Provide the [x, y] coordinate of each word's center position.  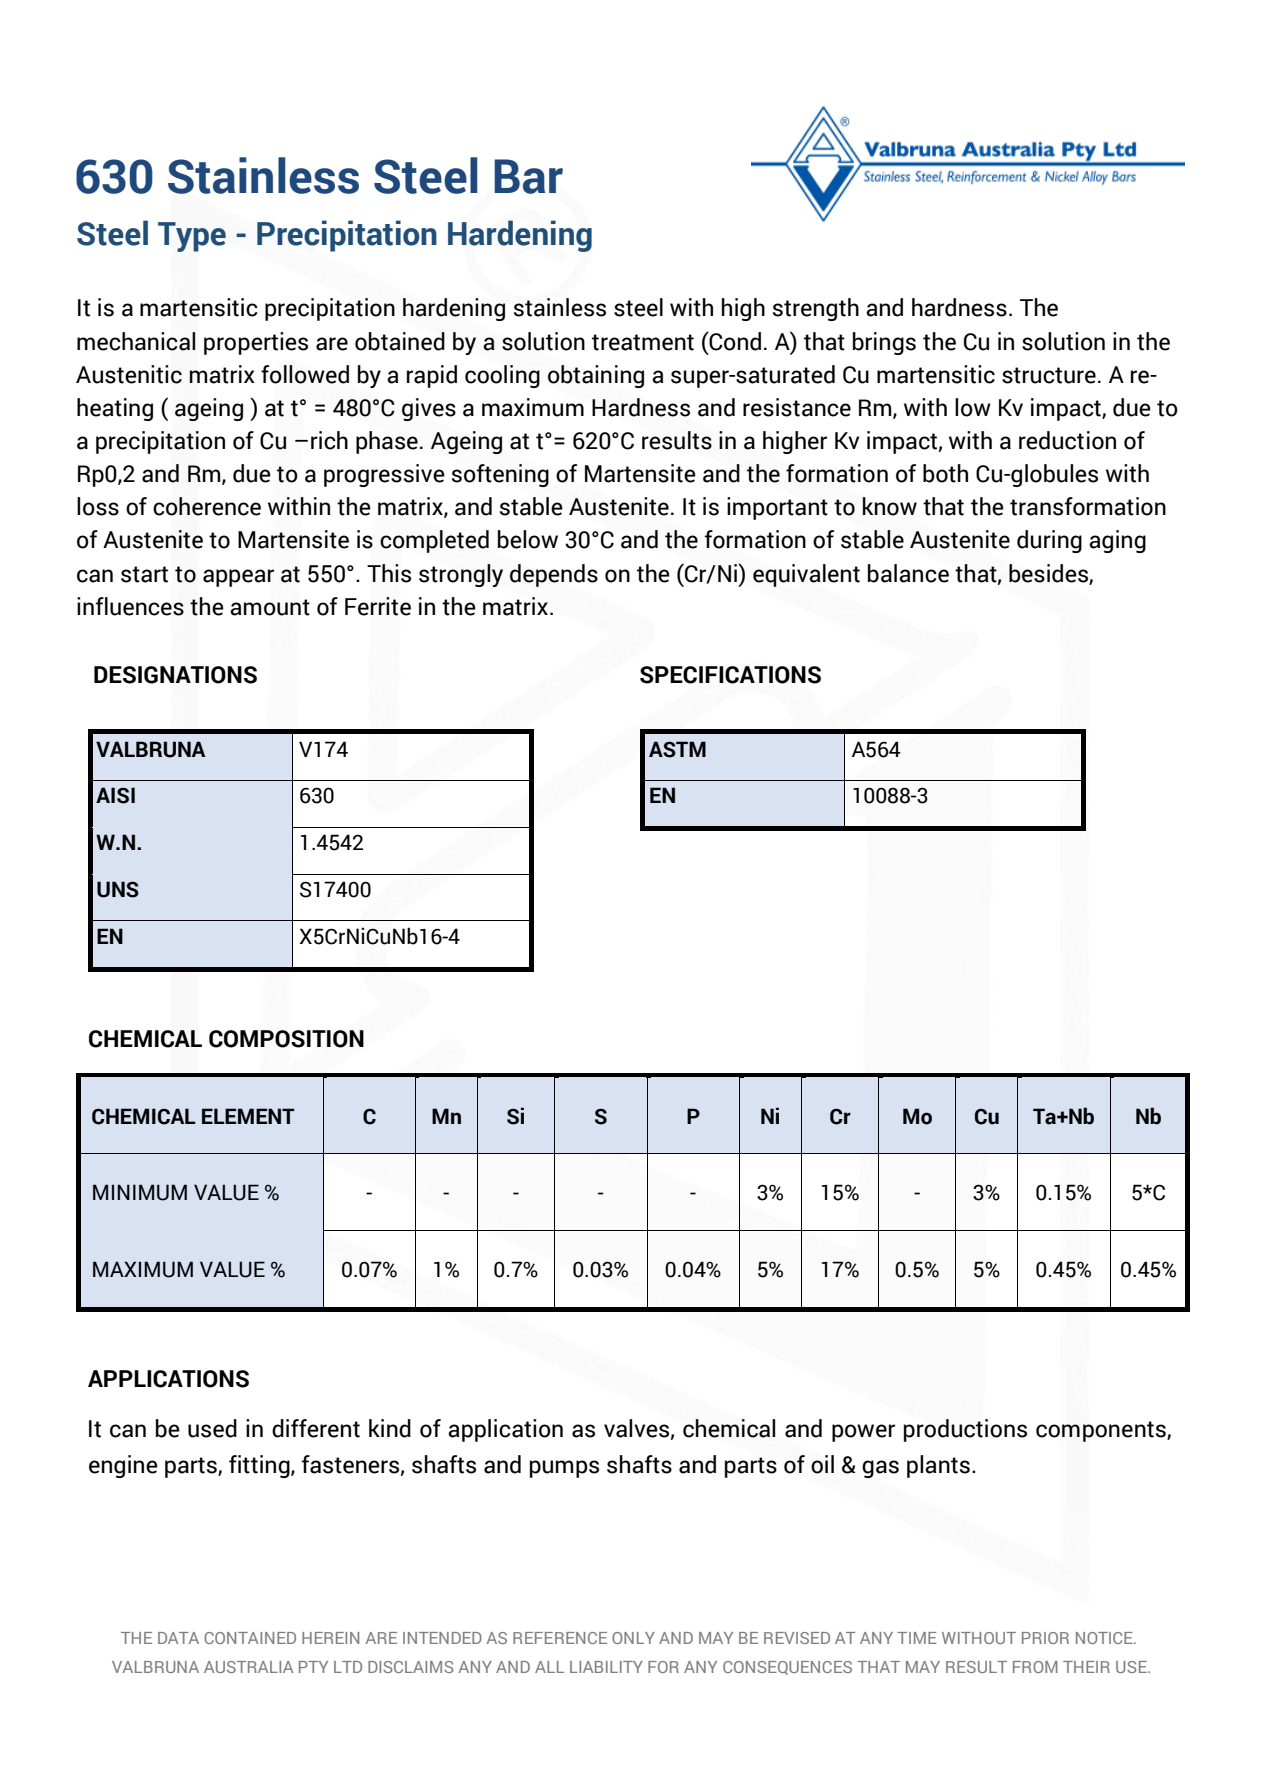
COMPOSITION [286, 1039]
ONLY [633, 1638]
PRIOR [1045, 1638]
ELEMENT [248, 1116]
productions [965, 1430]
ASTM [677, 749]
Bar [528, 176]
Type [192, 237]
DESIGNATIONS [175, 675]
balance [908, 573]
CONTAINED [250, 1638]
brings [884, 343]
